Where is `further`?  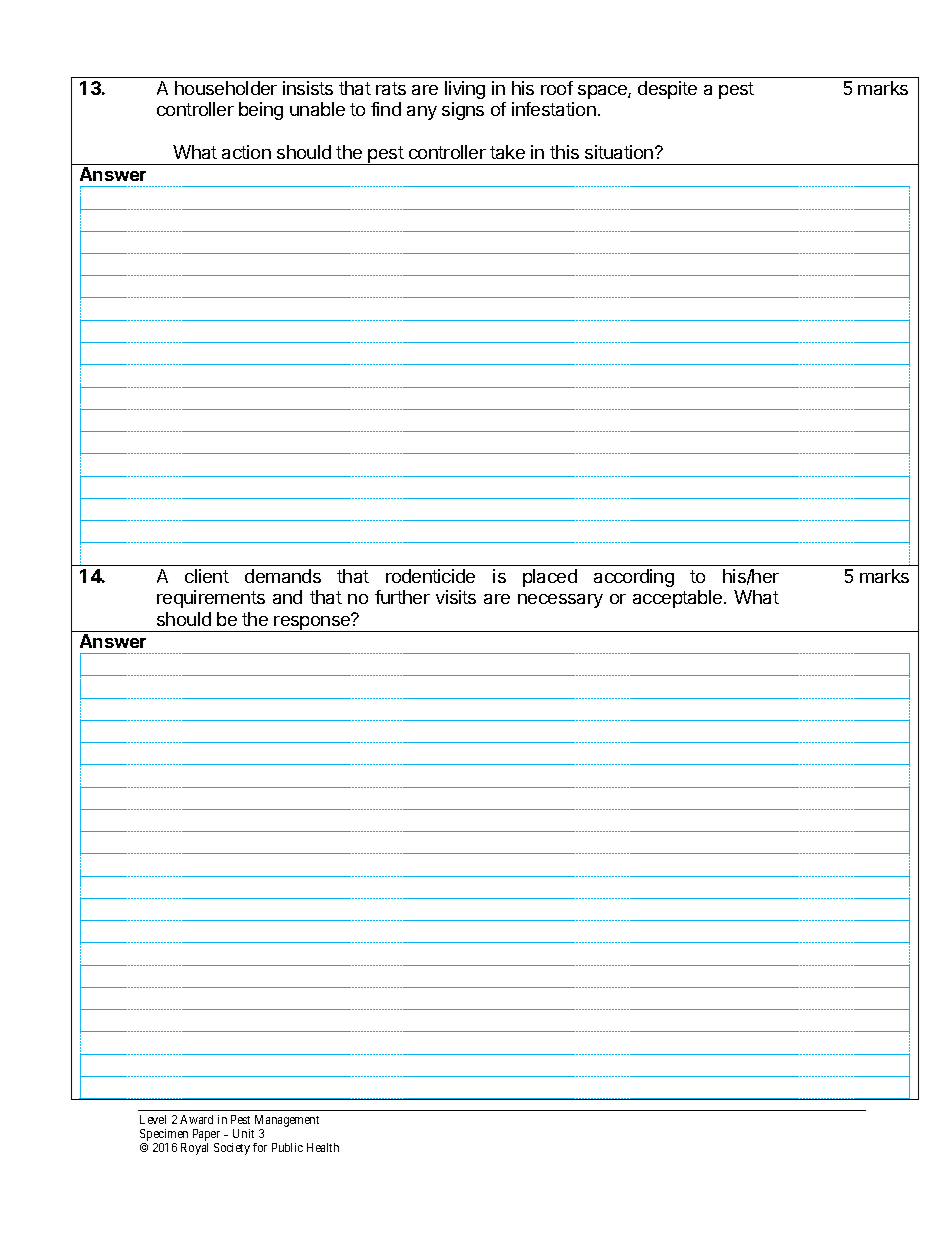
further is located at coordinates (402, 597).
